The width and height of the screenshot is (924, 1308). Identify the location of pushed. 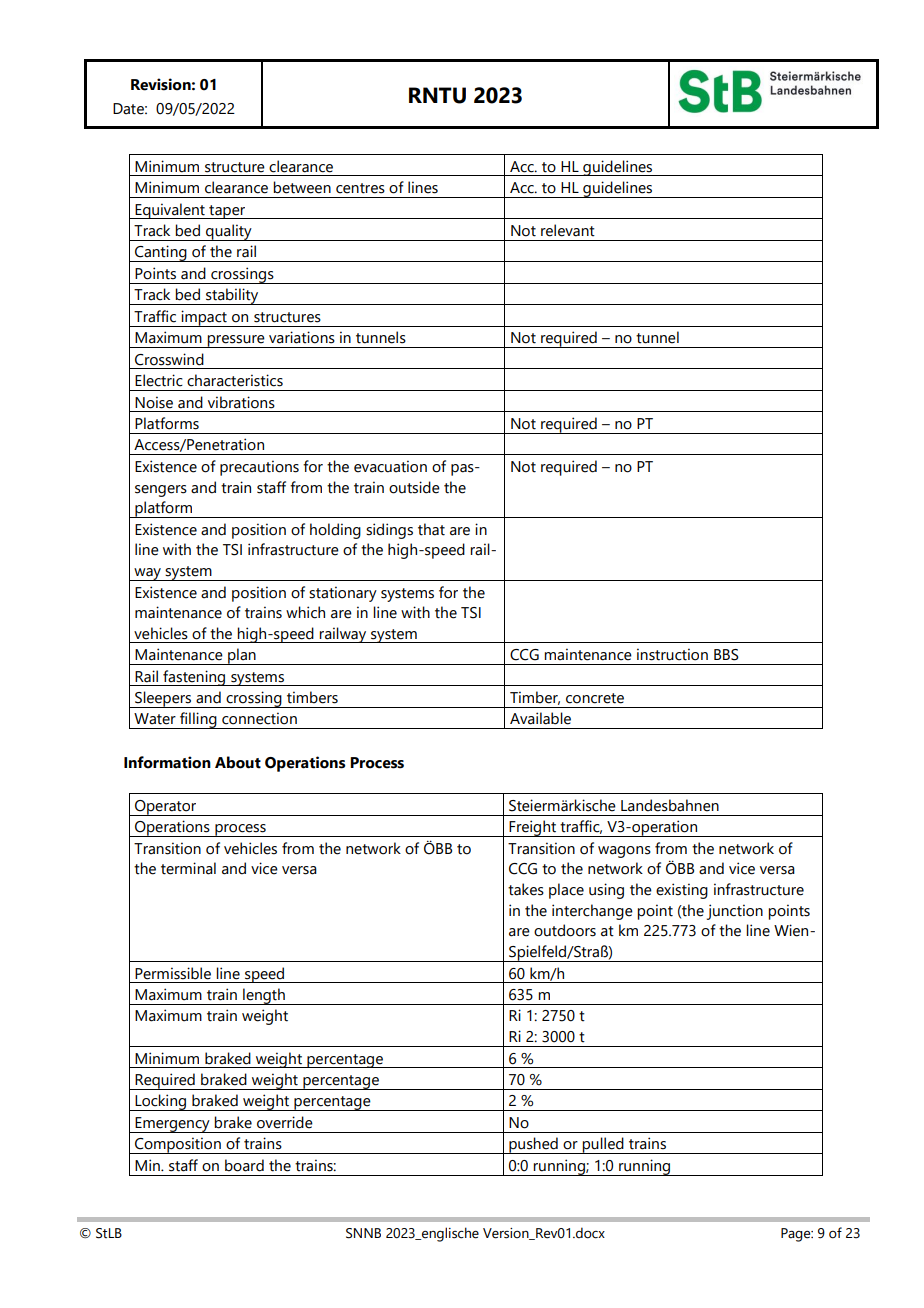
(533, 1145).
